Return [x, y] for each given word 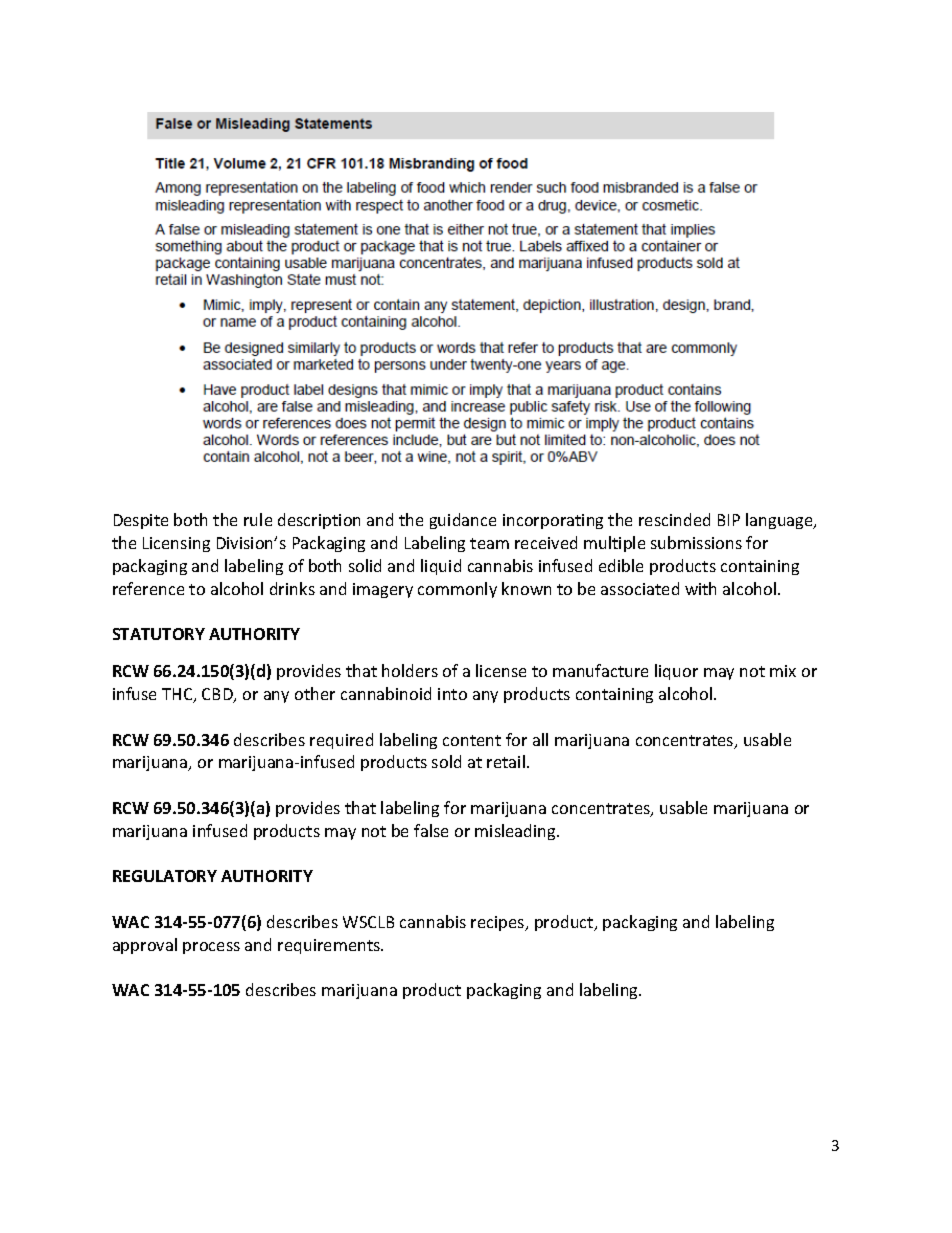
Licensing [176, 544]
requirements [330, 946]
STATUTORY [159, 634]
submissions [696, 542]
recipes [499, 923]
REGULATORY [165, 876]
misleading [516, 832]
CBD [218, 695]
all [540, 739]
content [472, 740]
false [431, 830]
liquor [676, 672]
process [211, 948]
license [501, 670]
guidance [463, 521]
